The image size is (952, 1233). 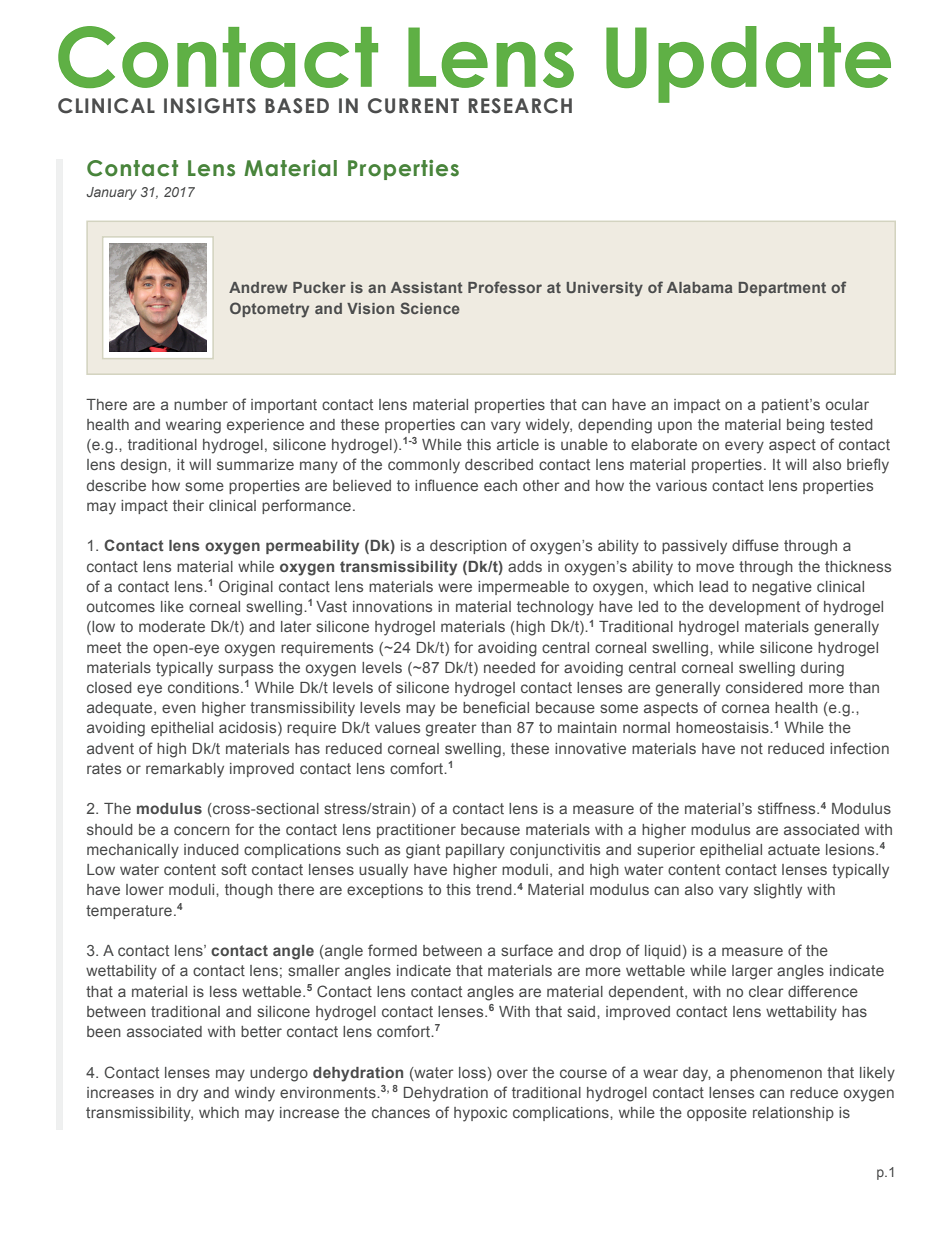 I want to click on phenomenon, so click(x=776, y=1074).
